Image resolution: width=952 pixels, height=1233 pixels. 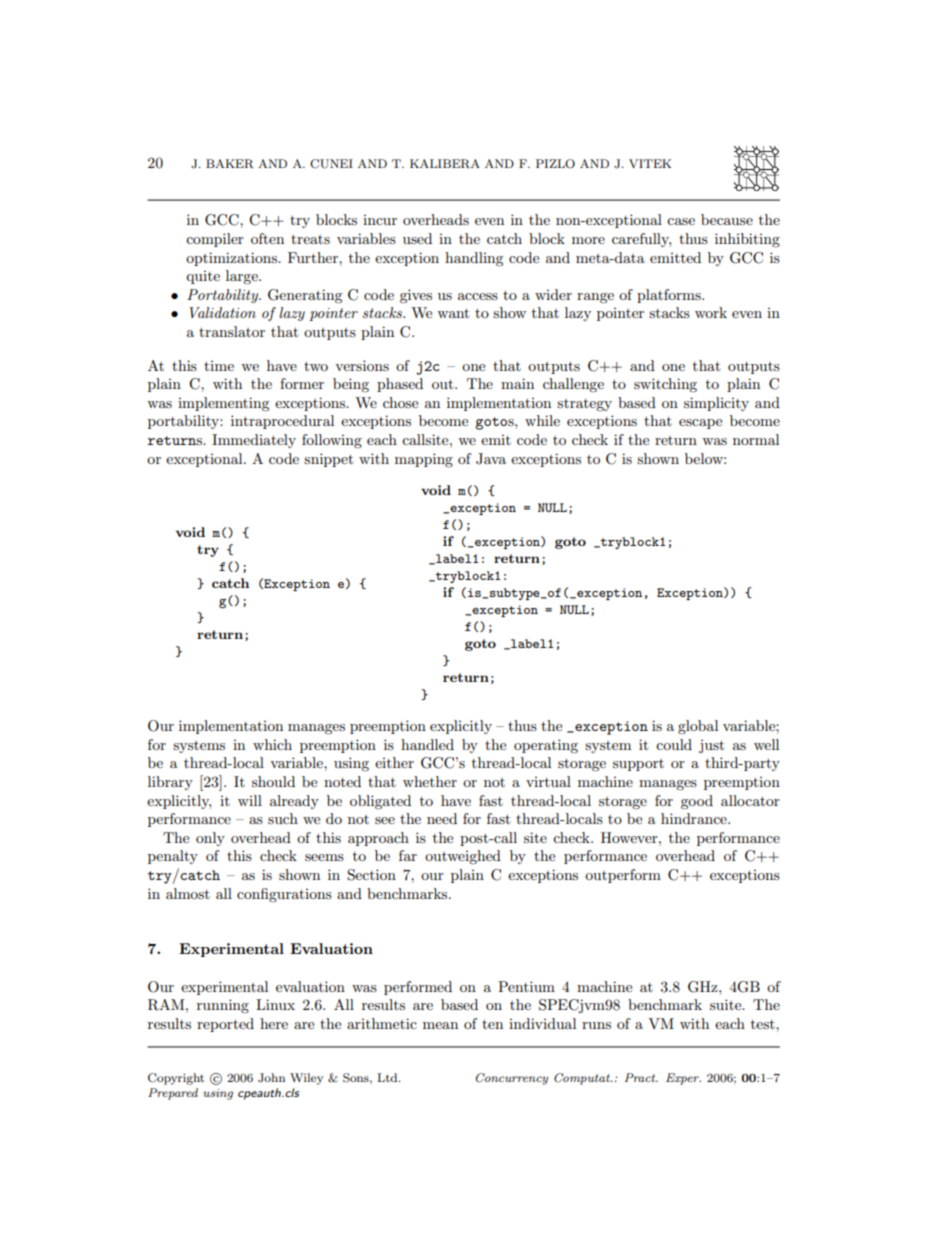 What do you see at coordinates (463, 857) in the screenshot?
I see `outweighed` at bounding box center [463, 857].
